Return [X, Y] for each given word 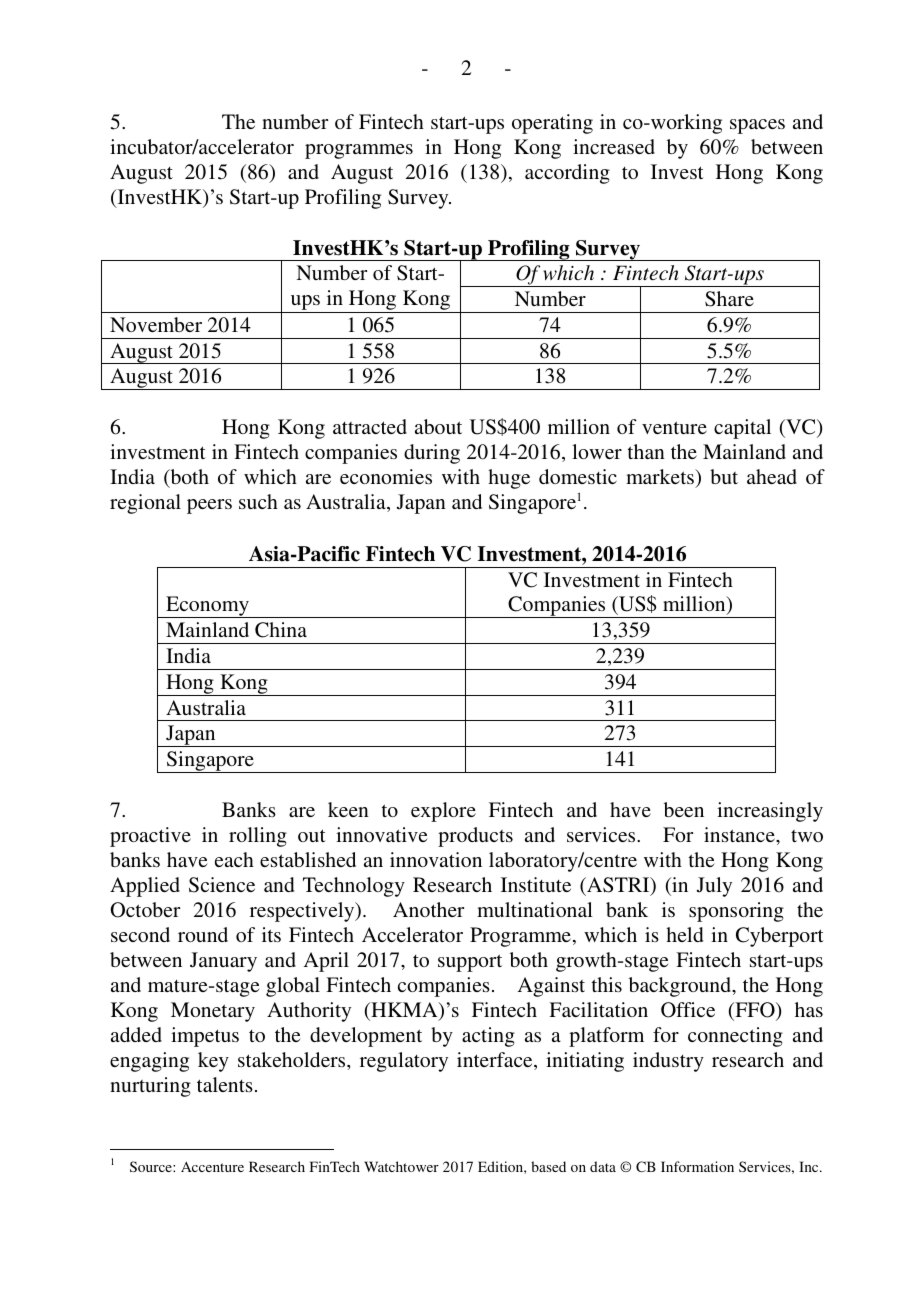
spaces [757, 126]
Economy [207, 607]
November [156, 324]
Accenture [212, 1166]
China [281, 630]
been [684, 809]
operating [552, 124]
